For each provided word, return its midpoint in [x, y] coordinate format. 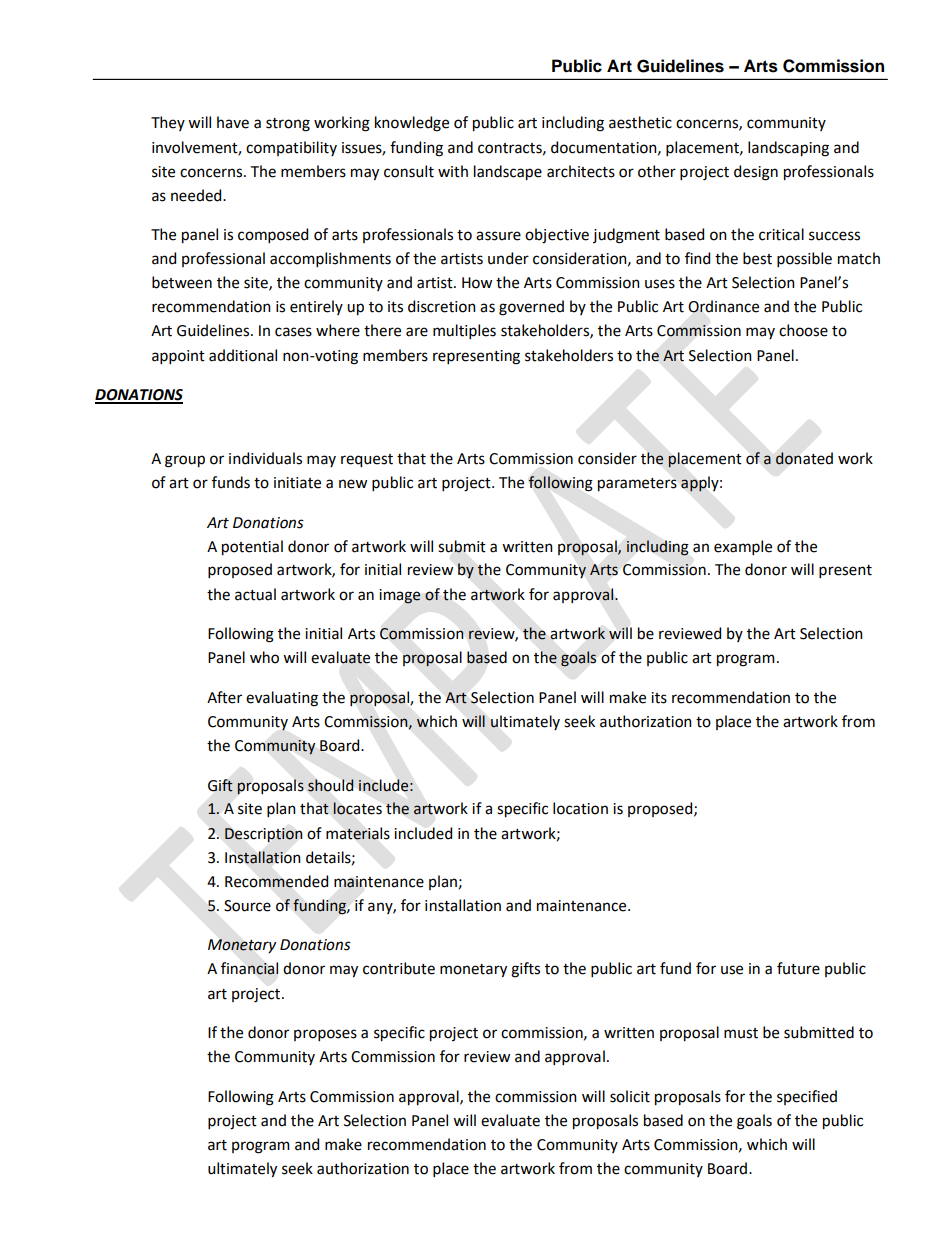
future [798, 968]
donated [804, 458]
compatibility [291, 148]
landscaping [788, 149]
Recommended [276, 881]
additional [243, 355]
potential [252, 548]
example [743, 547]
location [580, 808]
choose [803, 330]
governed [531, 308]
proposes [325, 1035]
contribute [399, 968]
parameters [637, 485]
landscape [508, 173]
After [224, 697]
